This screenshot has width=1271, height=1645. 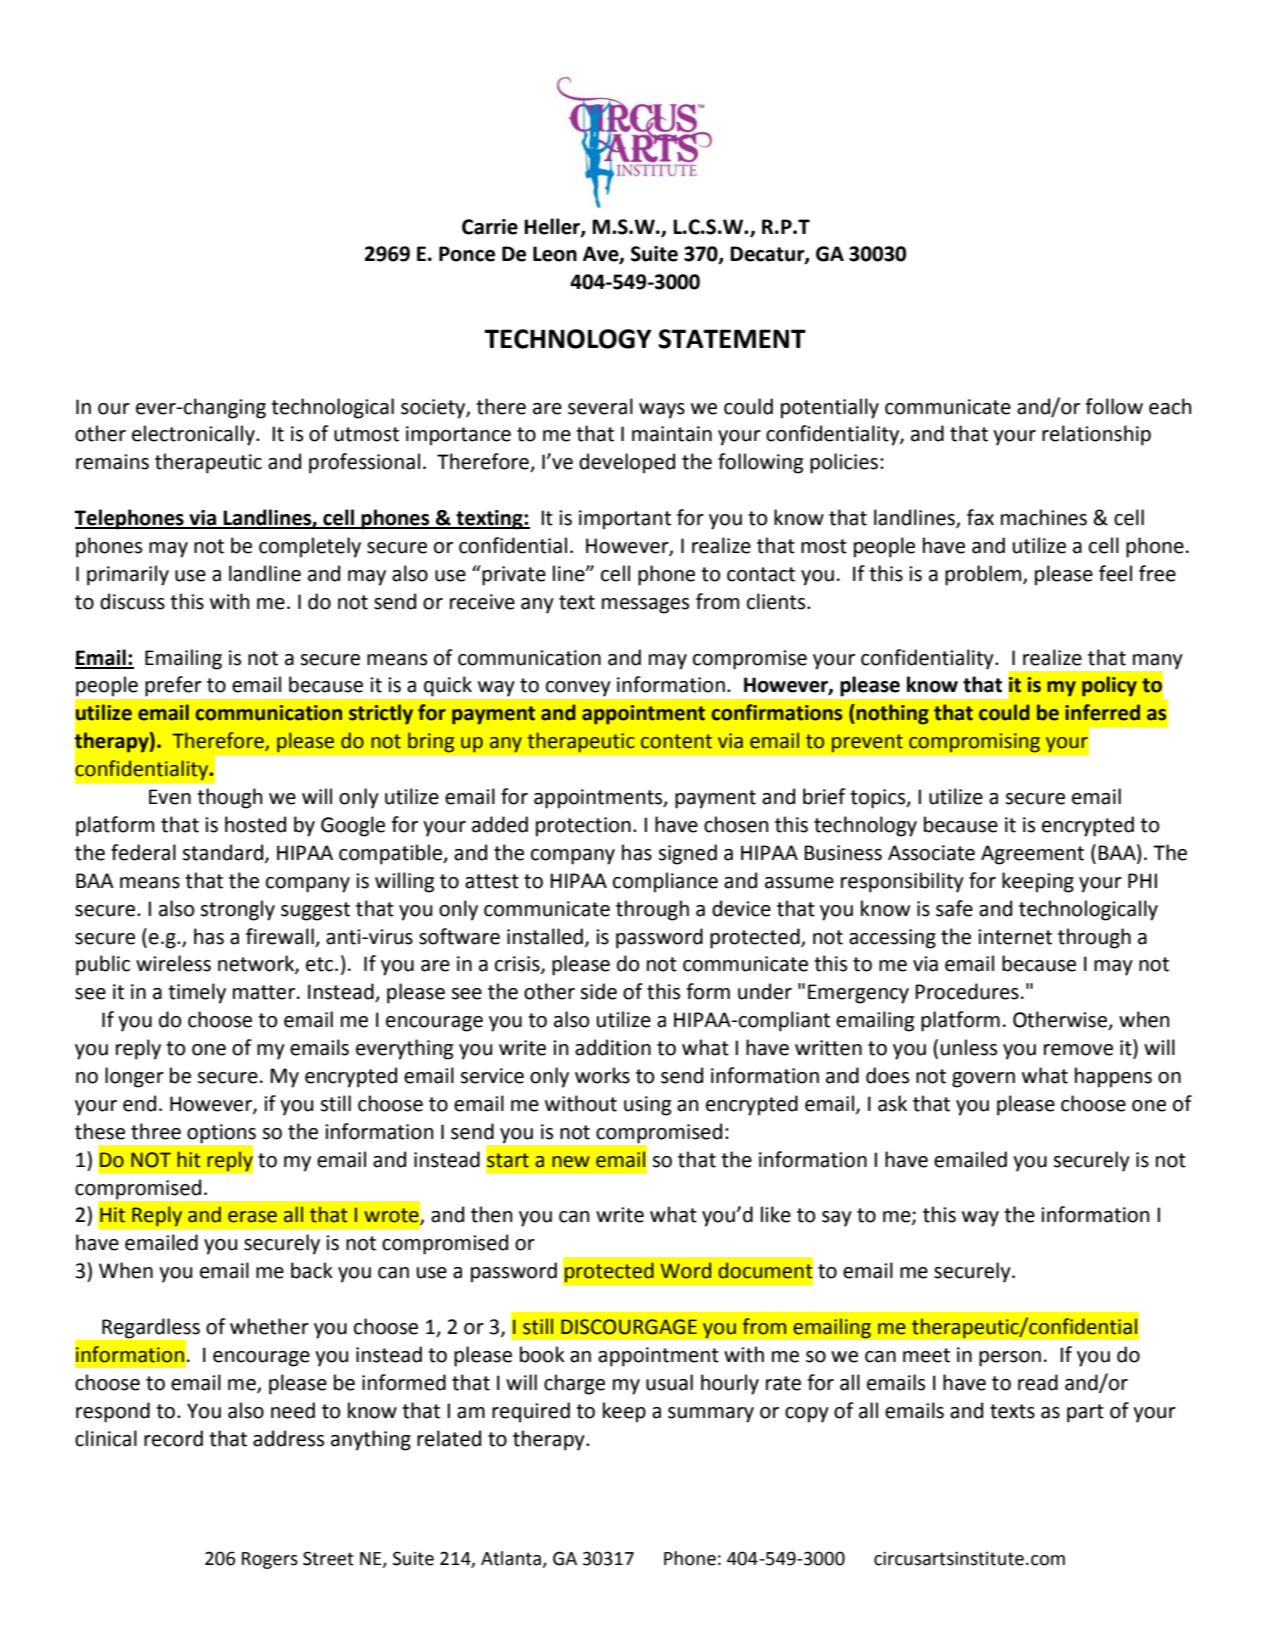 What do you see at coordinates (467, 254) in the screenshot?
I see `Ponce` at bounding box center [467, 254].
